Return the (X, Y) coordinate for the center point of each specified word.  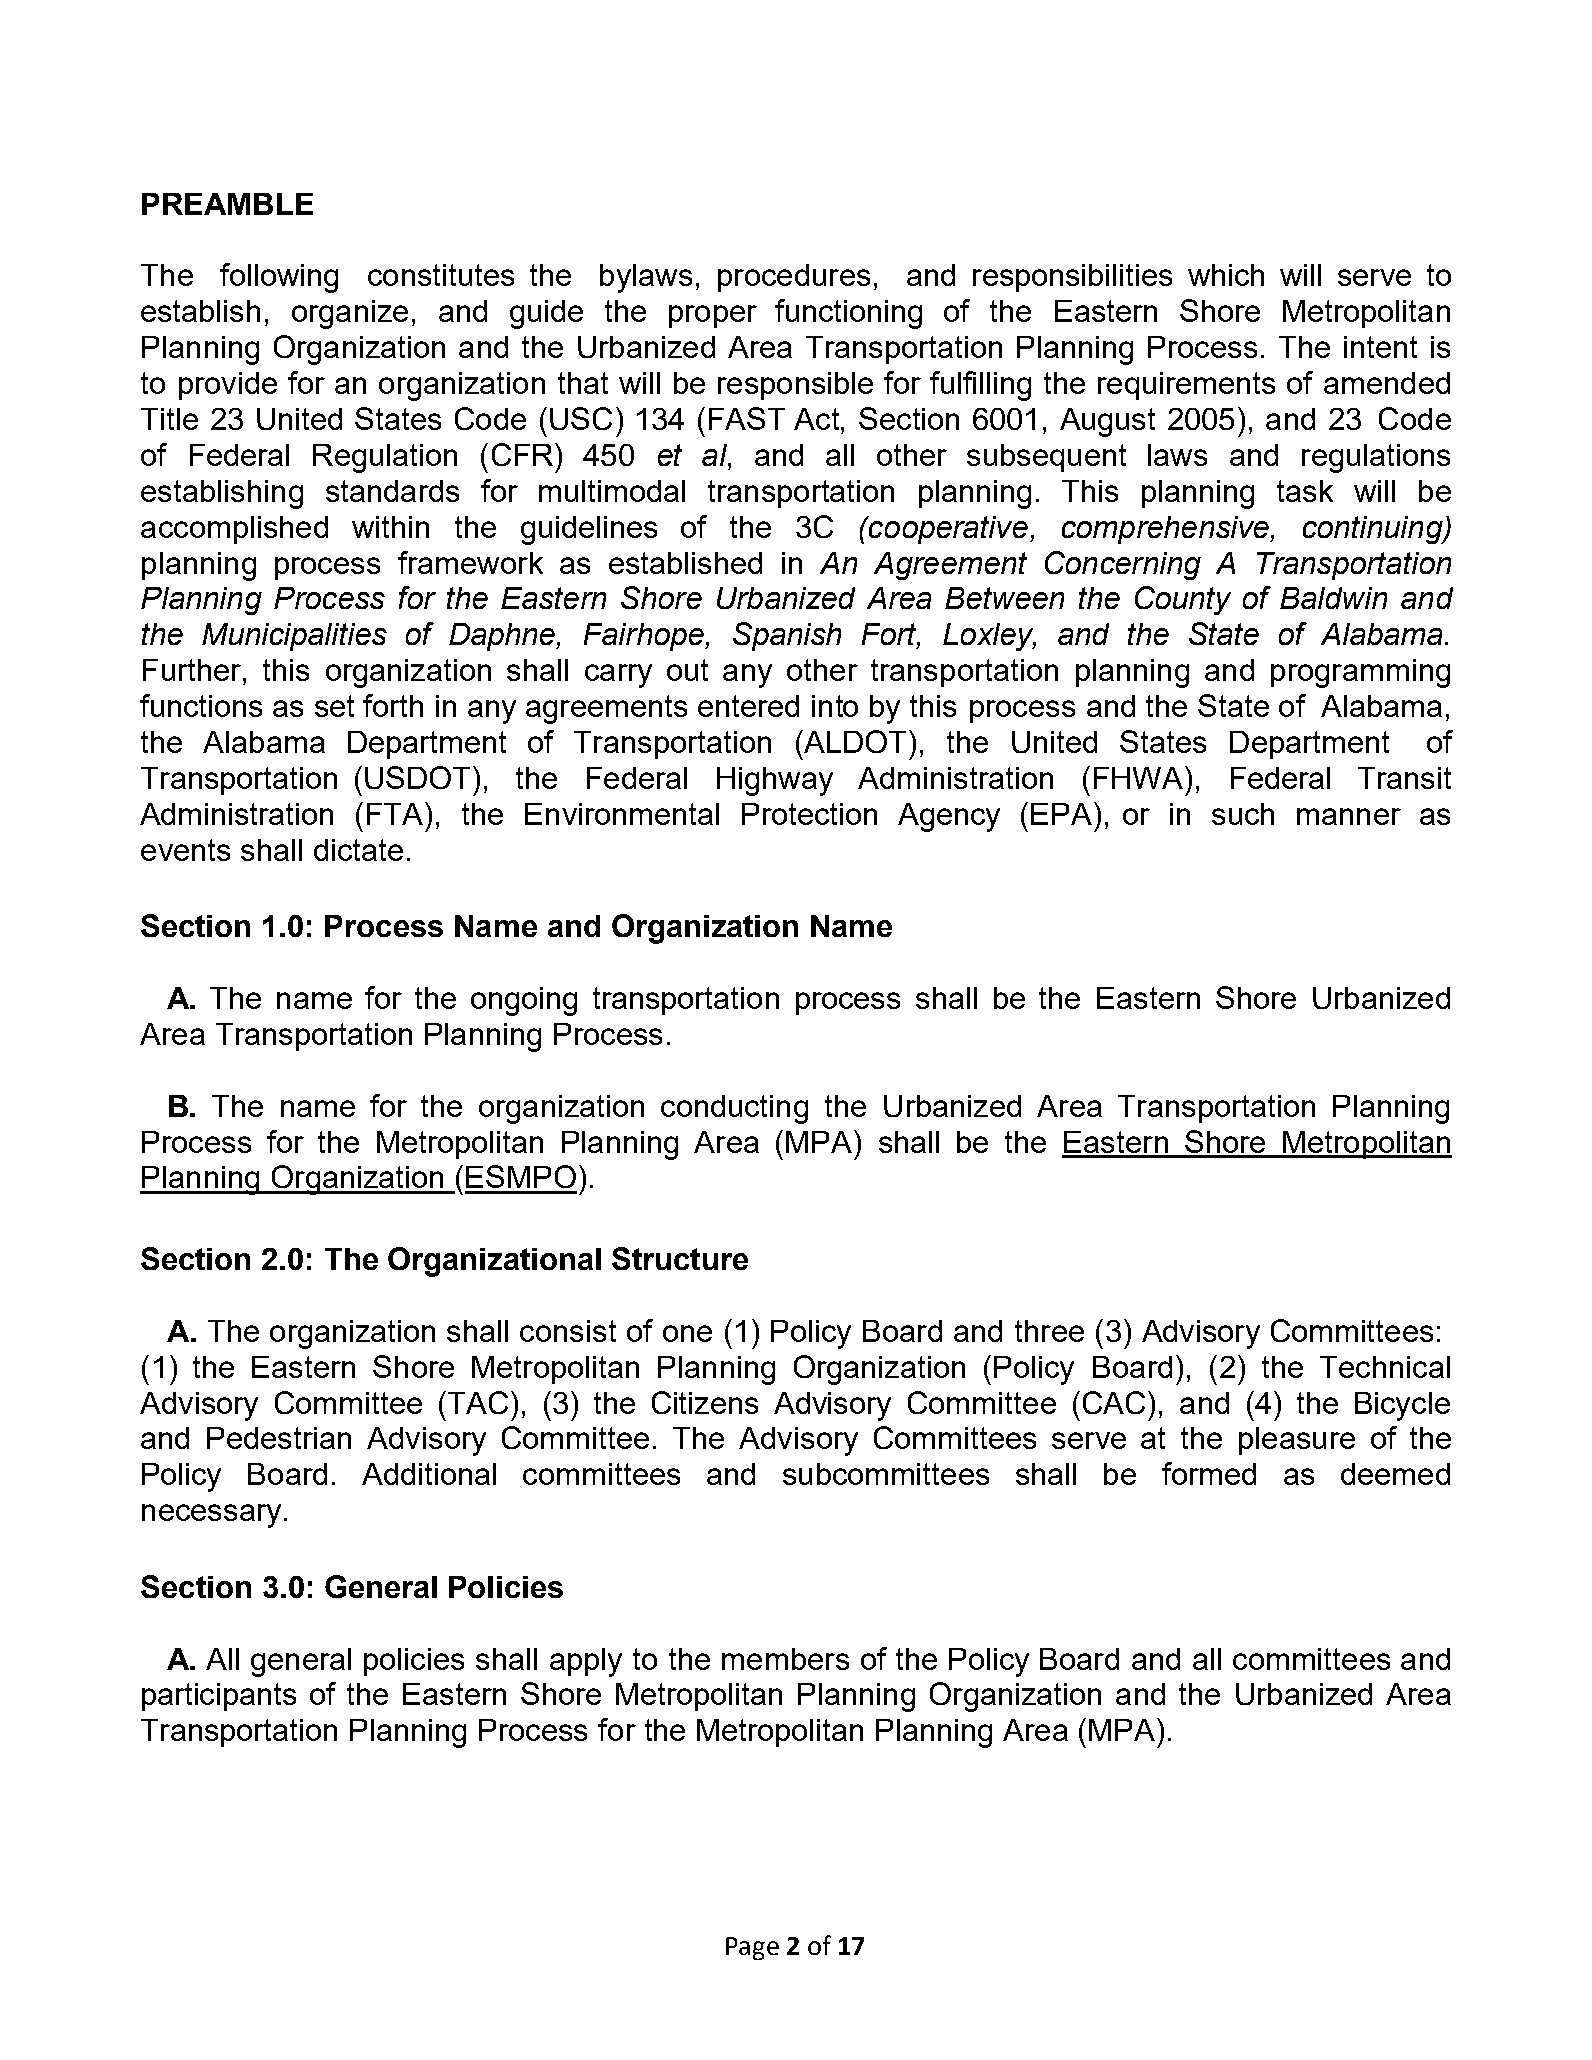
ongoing (524, 1001)
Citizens (705, 1402)
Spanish (787, 636)
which (1226, 275)
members (785, 1659)
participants (219, 1697)
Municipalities (294, 637)
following (279, 278)
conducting (734, 1109)
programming (1360, 673)
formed (1209, 1473)
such (1243, 814)
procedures (794, 278)
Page (752, 1948)
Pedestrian (279, 1438)
